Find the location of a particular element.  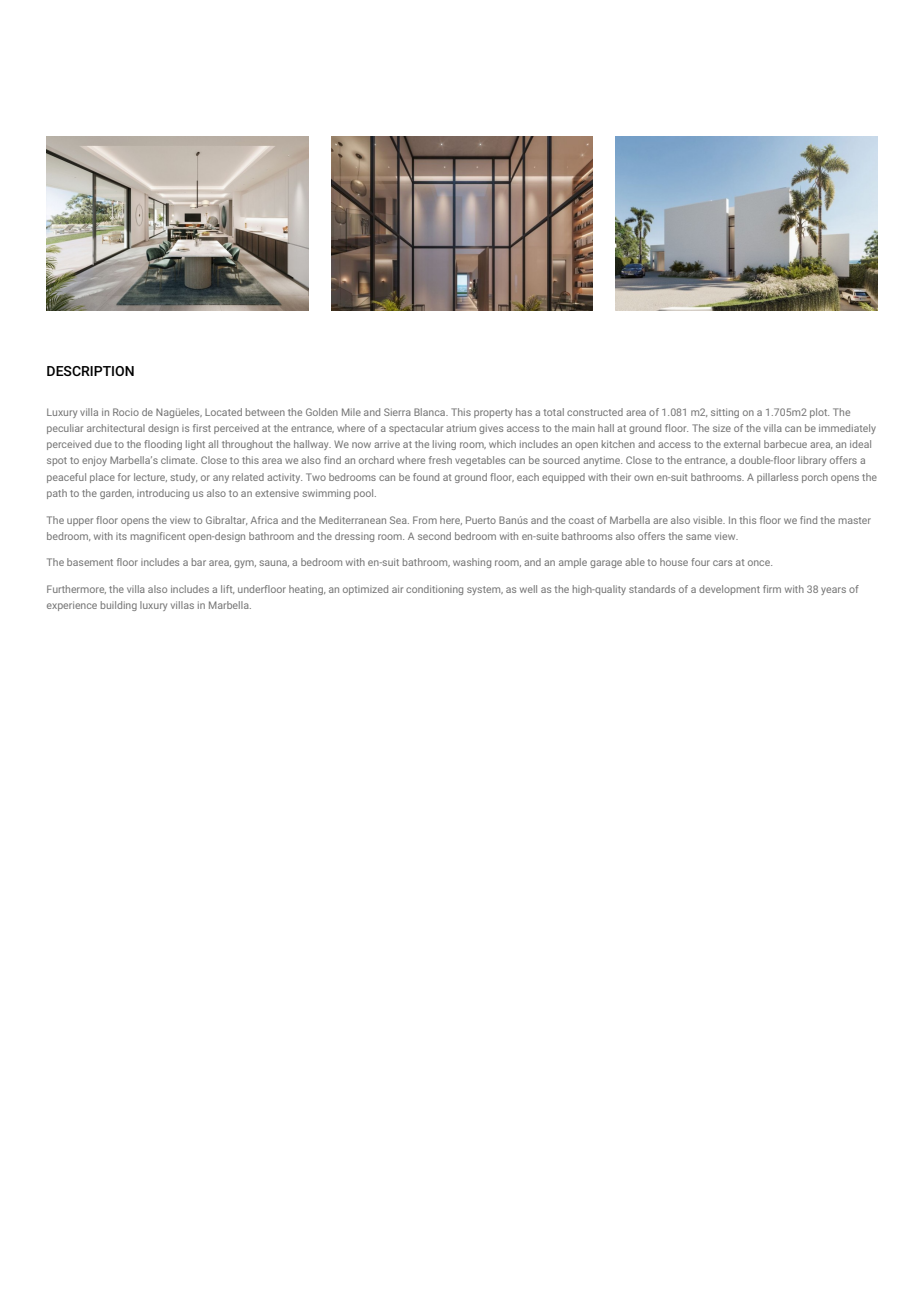

Puerto is located at coordinates (481, 520).
